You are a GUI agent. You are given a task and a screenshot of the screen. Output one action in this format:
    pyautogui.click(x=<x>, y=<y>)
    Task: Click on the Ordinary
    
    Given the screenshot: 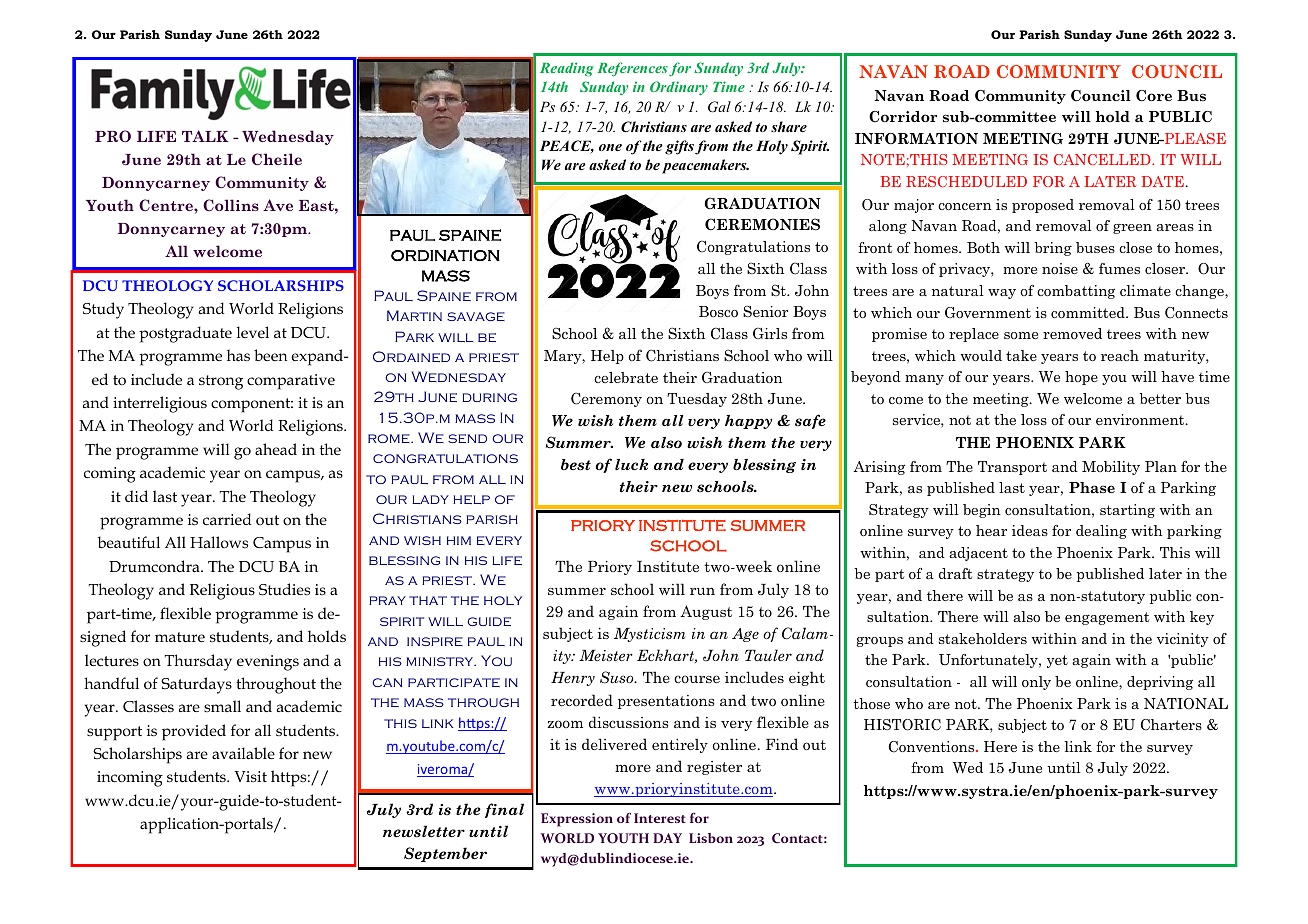 What is the action you would take?
    pyautogui.click(x=679, y=88)
